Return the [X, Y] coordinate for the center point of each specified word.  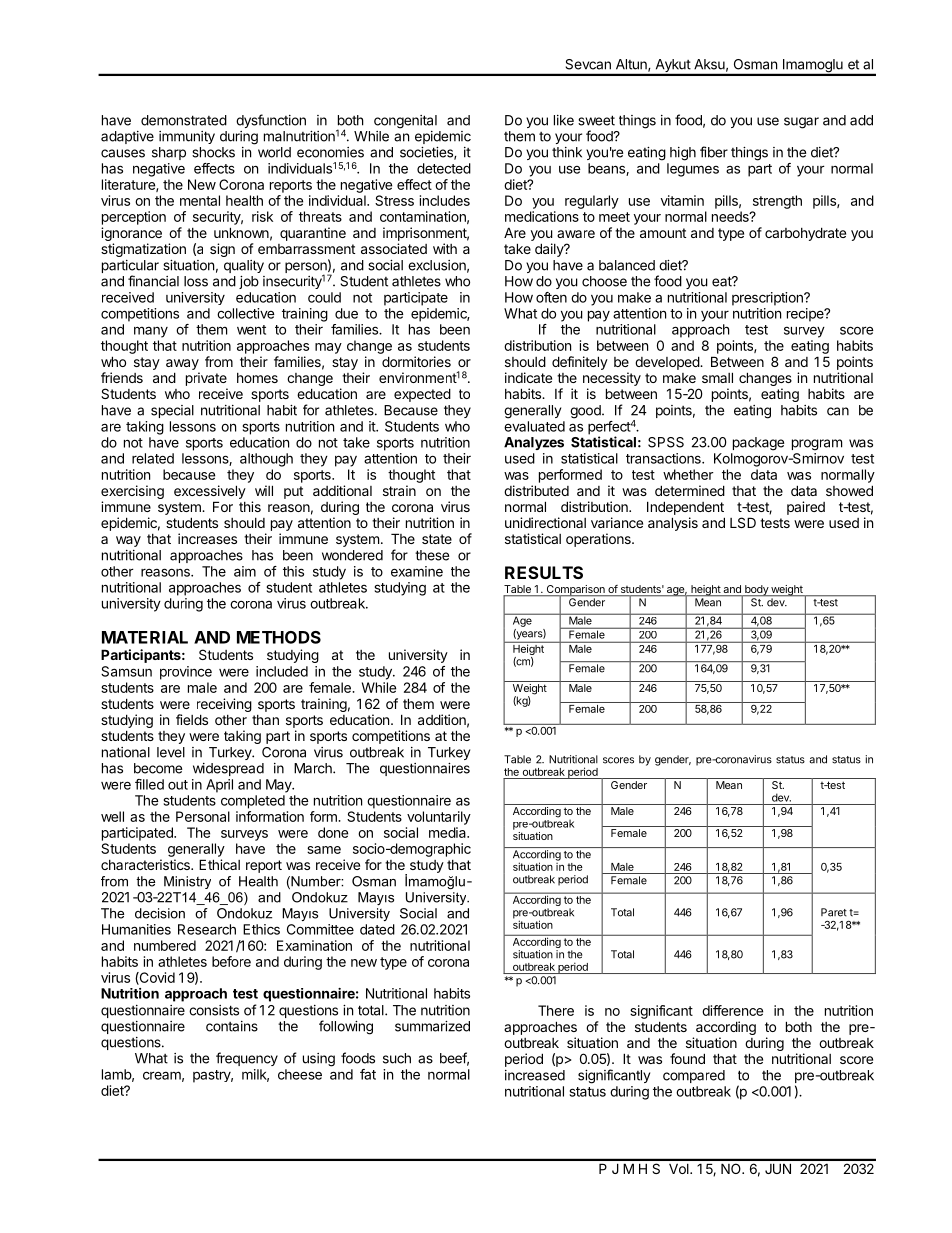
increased [535, 1075]
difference [732, 1010]
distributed [536, 490]
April [219, 786]
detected [444, 168]
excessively [210, 492]
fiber [714, 152]
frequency [247, 1059]
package [758, 444]
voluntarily [439, 818]
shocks [213, 152]
